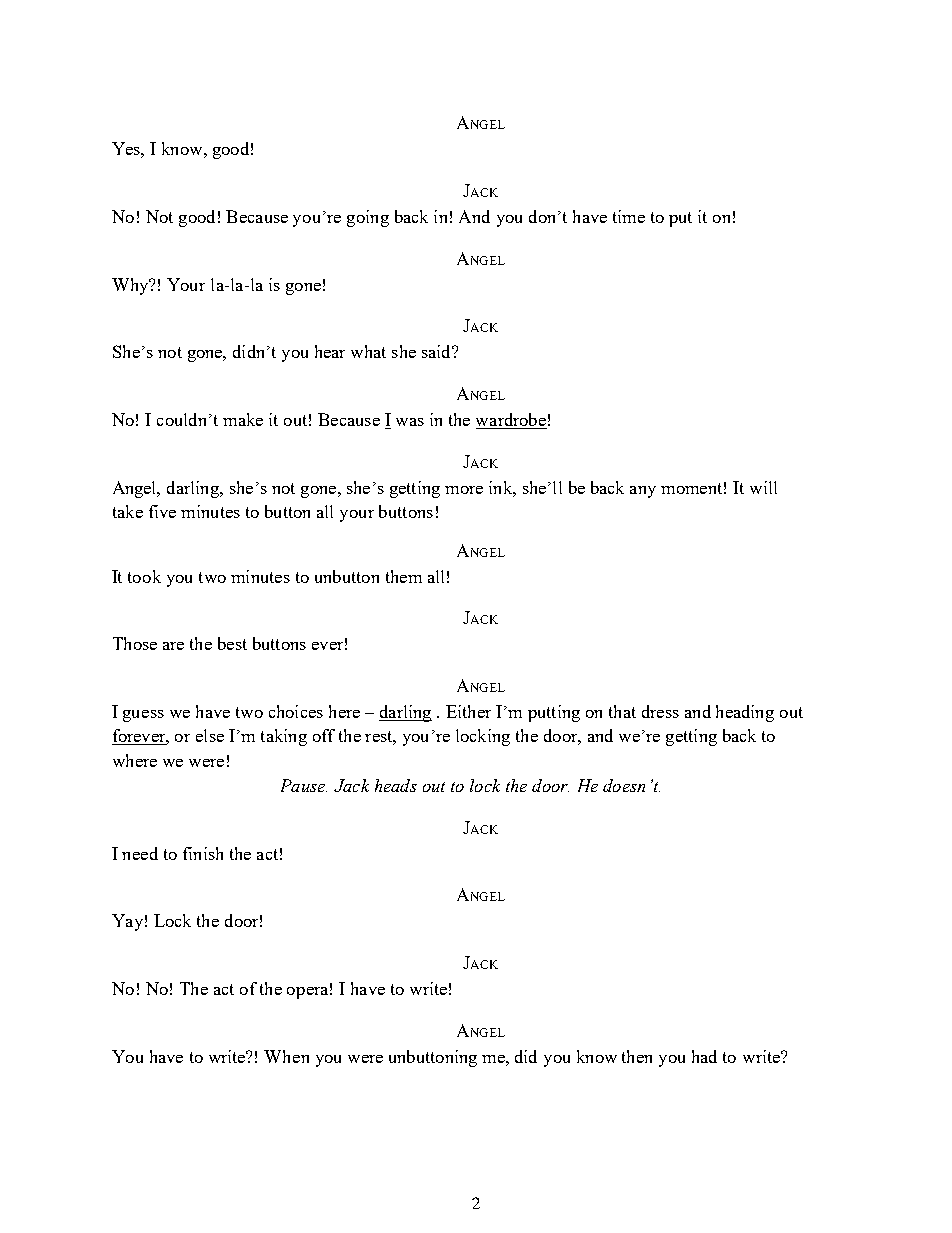 This document has height=1233, width=952. I want to click on going, so click(368, 218).
